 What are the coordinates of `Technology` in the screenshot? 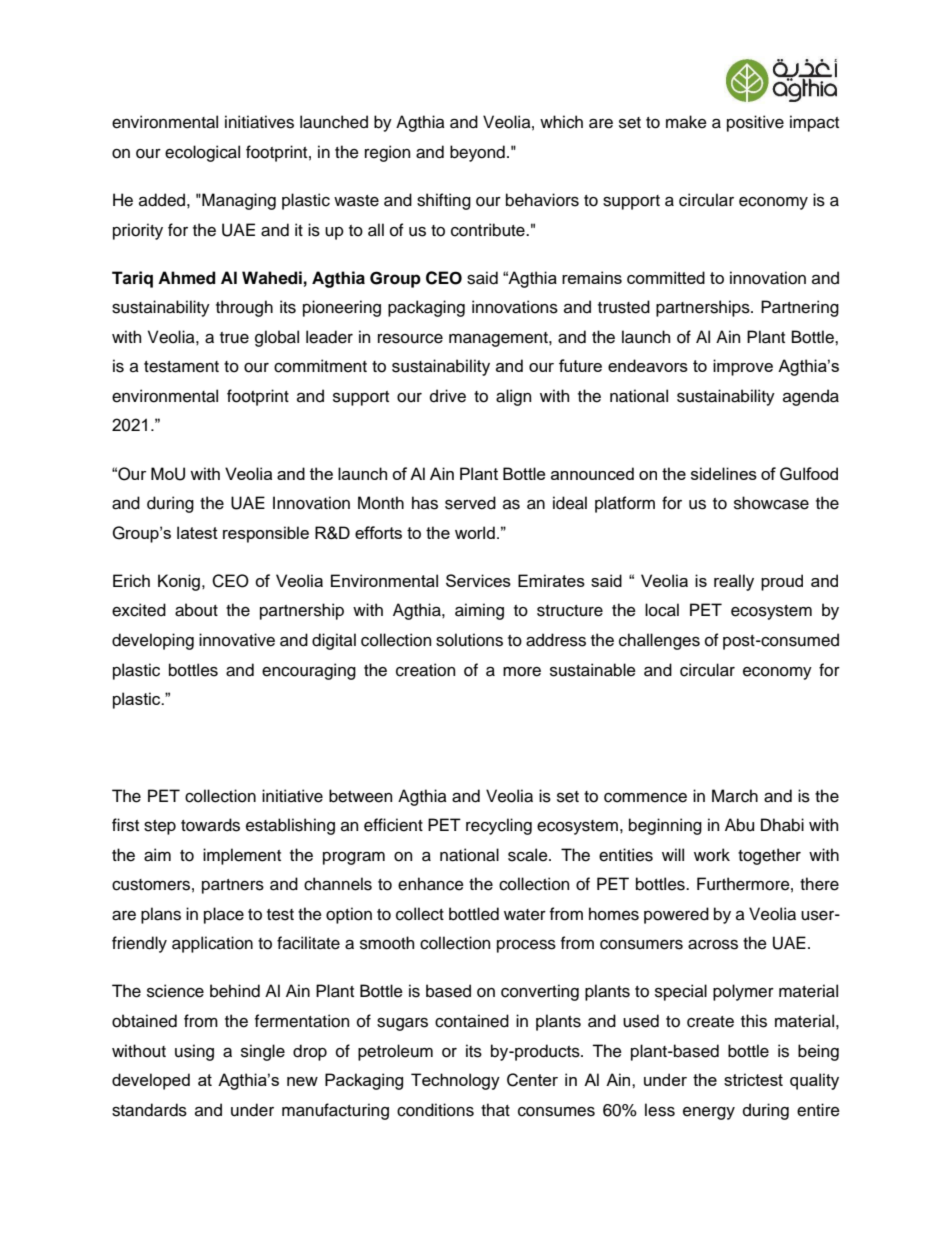 It's located at (455, 1081).
